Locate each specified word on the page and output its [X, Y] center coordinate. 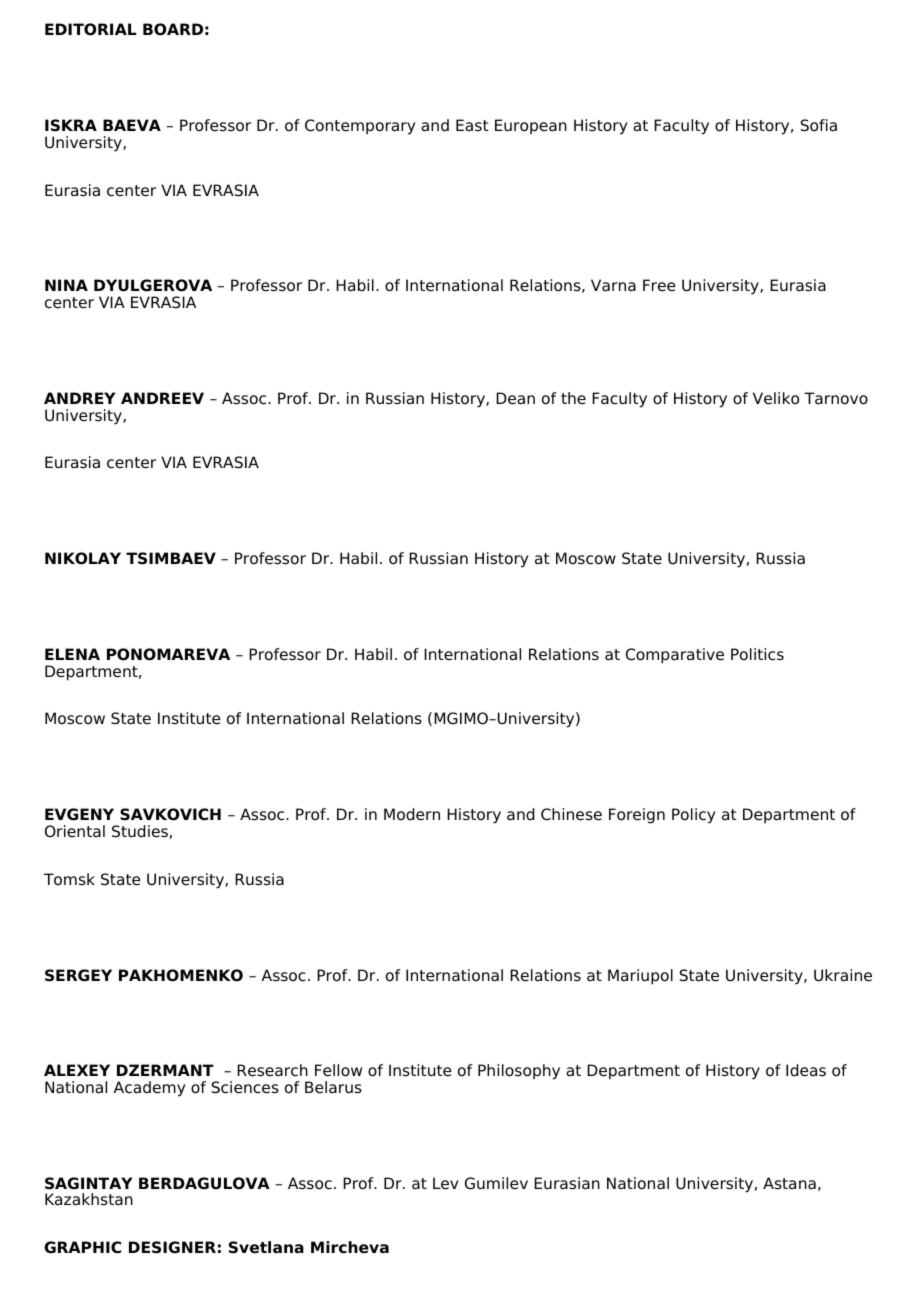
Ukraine [843, 975]
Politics [757, 654]
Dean [515, 398]
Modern [412, 814]
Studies [140, 831]
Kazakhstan [89, 1199]
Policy [694, 816]
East [472, 125]
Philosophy [519, 1072]
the [573, 398]
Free [659, 285]
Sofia [819, 125]
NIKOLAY [83, 558]
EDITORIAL [91, 29]
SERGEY [78, 975]
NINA [66, 285]
